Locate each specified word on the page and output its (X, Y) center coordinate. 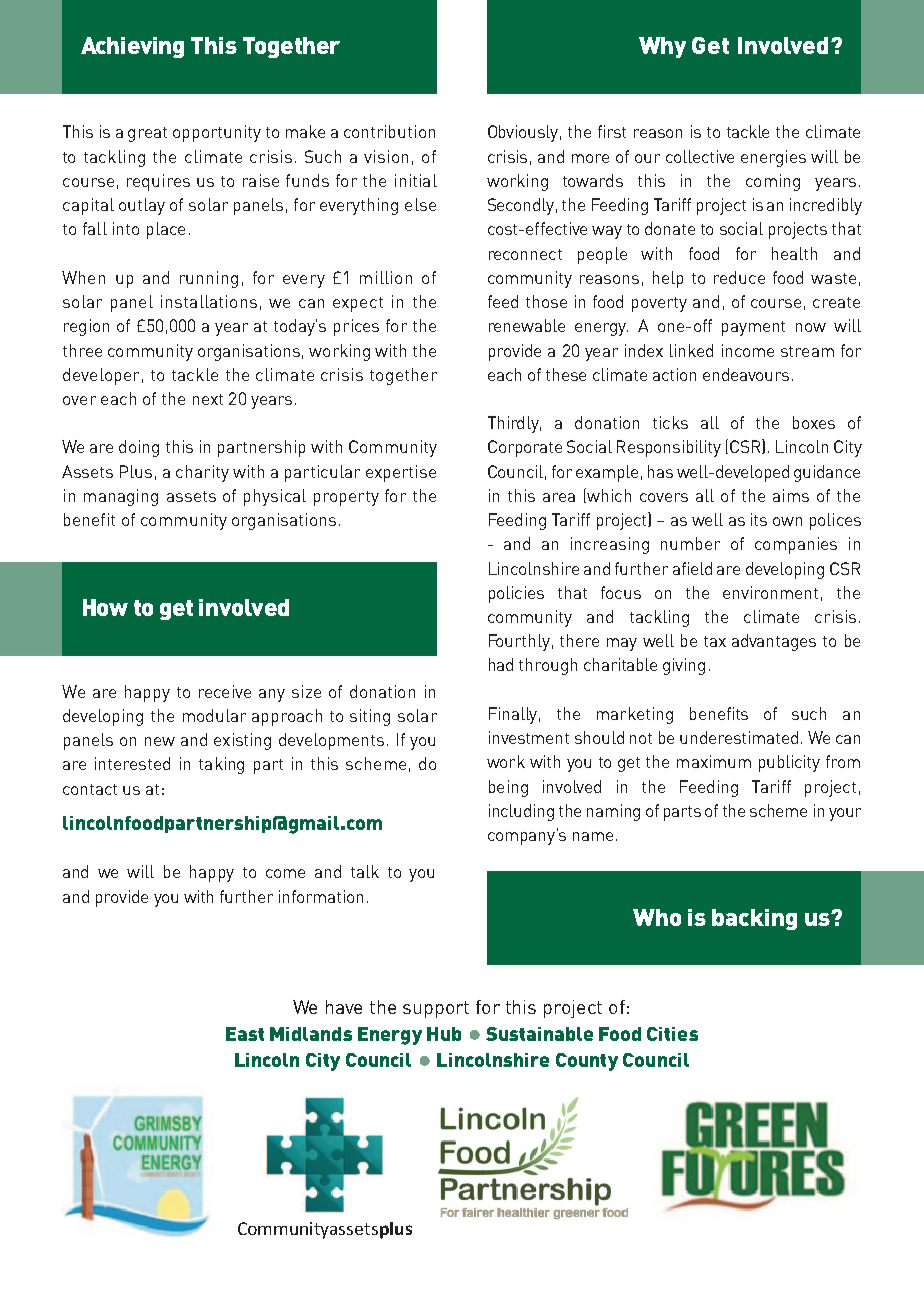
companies (796, 545)
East (245, 1034)
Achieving (132, 47)
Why (662, 47)
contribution (389, 131)
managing (121, 497)
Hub (444, 1034)
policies (516, 594)
